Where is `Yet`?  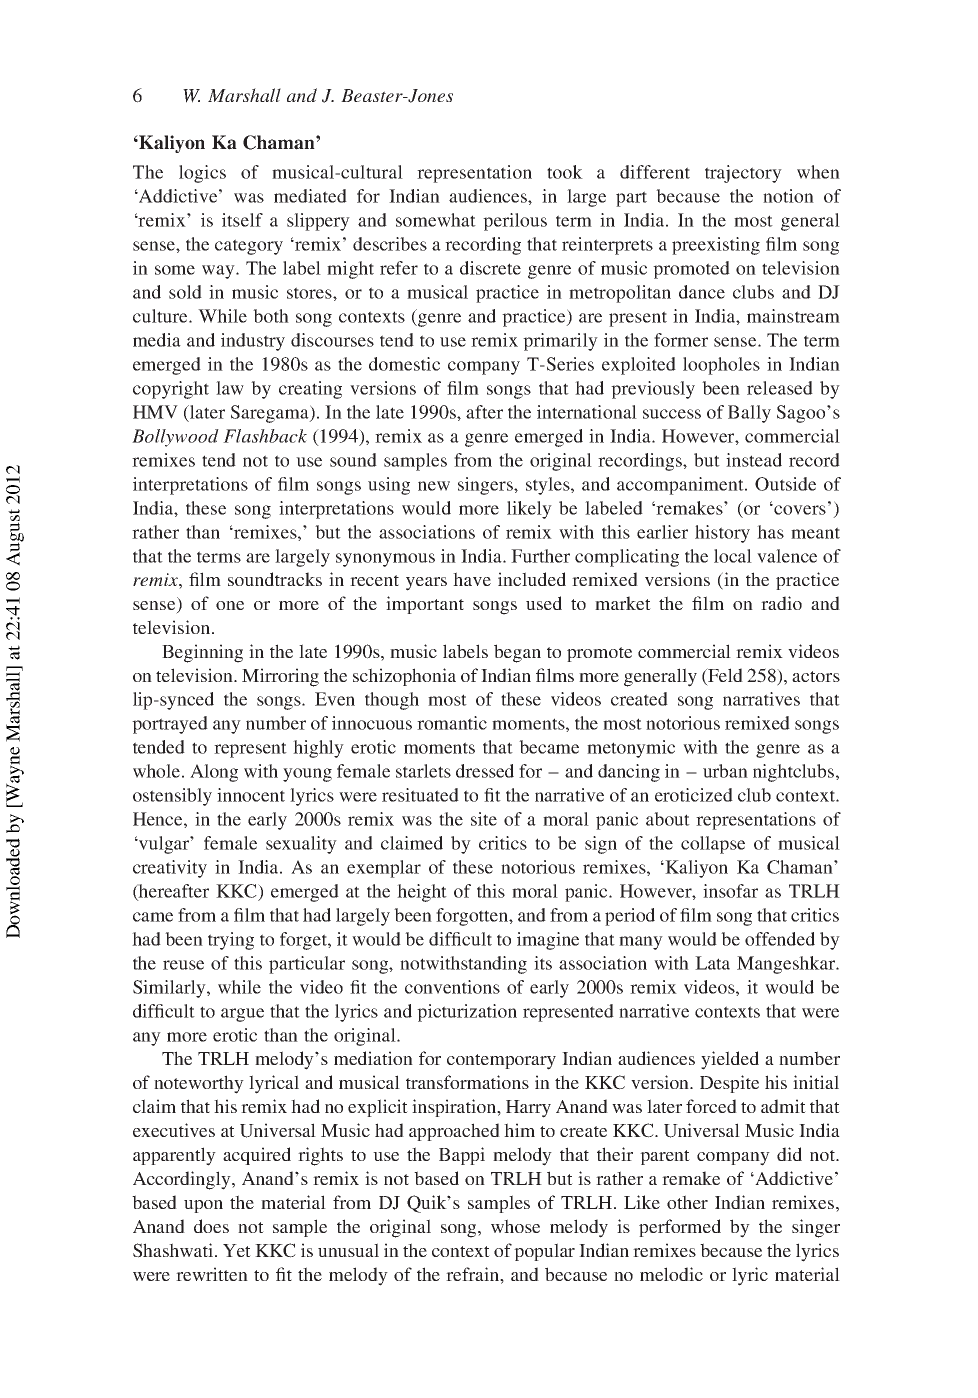 Yet is located at coordinates (237, 1250).
